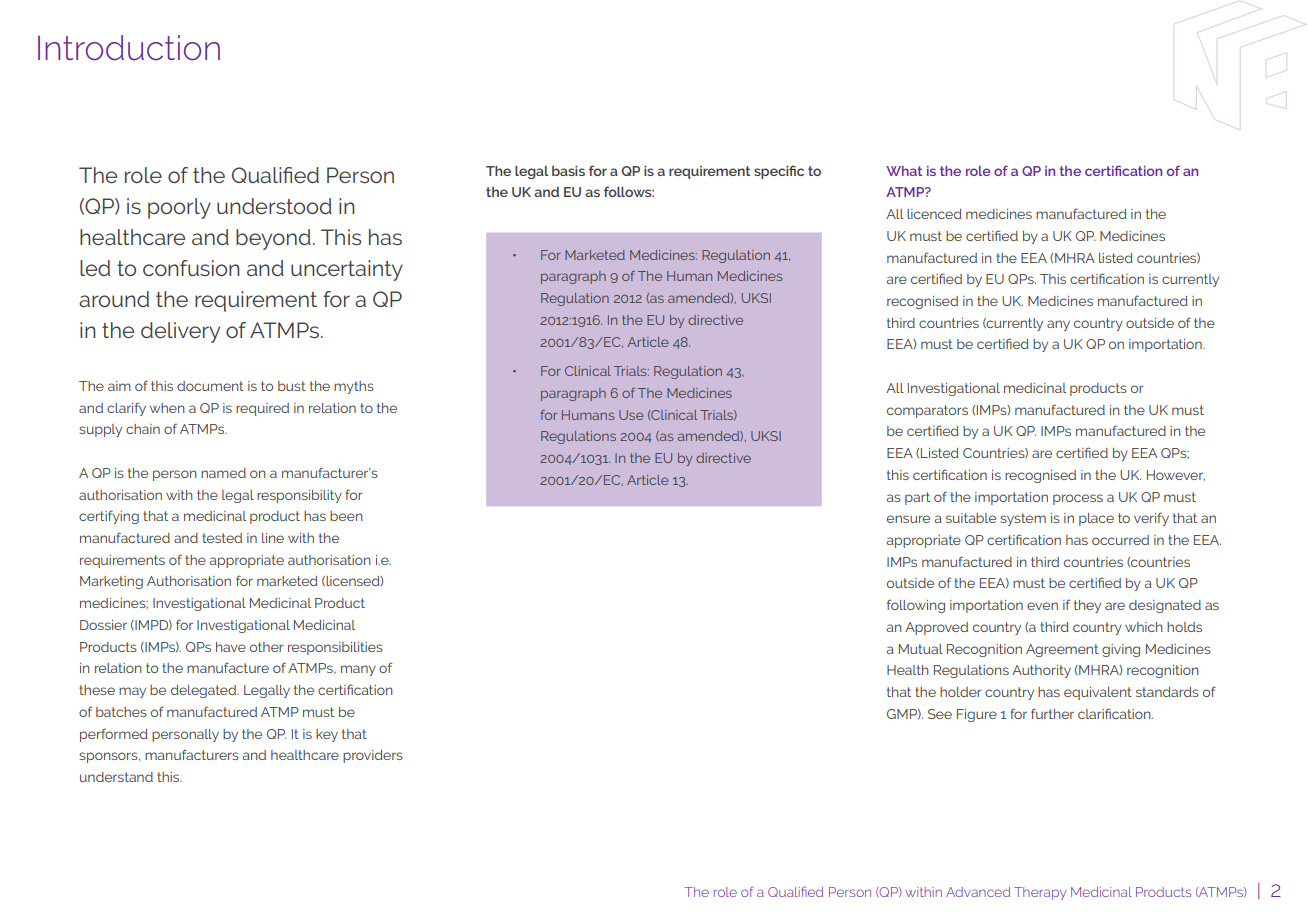 This screenshot has width=1308, height=924. What do you see at coordinates (978, 892) in the screenshot?
I see `Advanced` at bounding box center [978, 892].
